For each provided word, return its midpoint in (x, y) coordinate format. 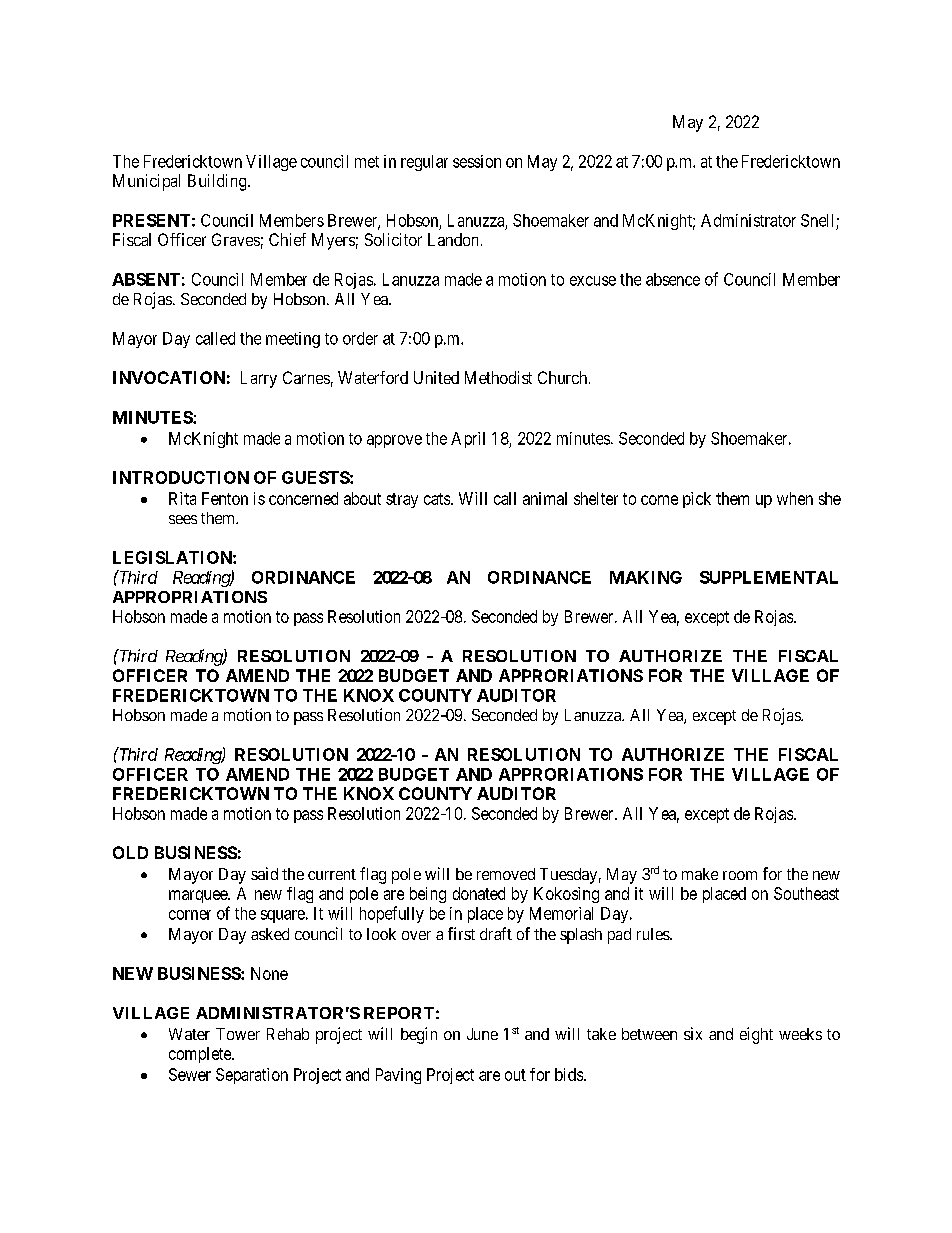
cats (437, 499)
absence (673, 279)
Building (218, 182)
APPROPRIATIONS (190, 597)
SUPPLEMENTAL (769, 577)
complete (201, 1055)
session (477, 161)
